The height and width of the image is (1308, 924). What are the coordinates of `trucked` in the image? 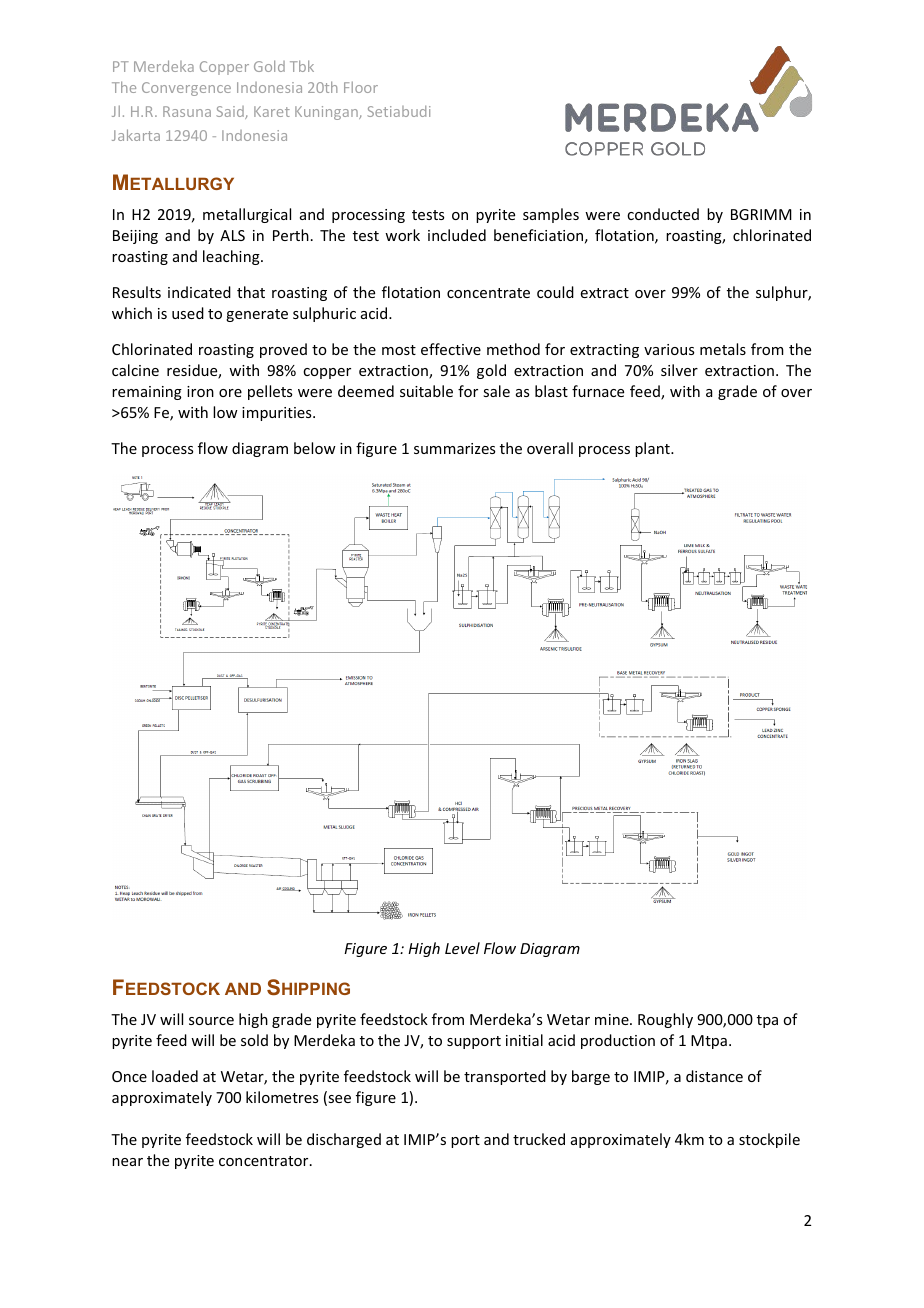 It's located at (539, 1139).
